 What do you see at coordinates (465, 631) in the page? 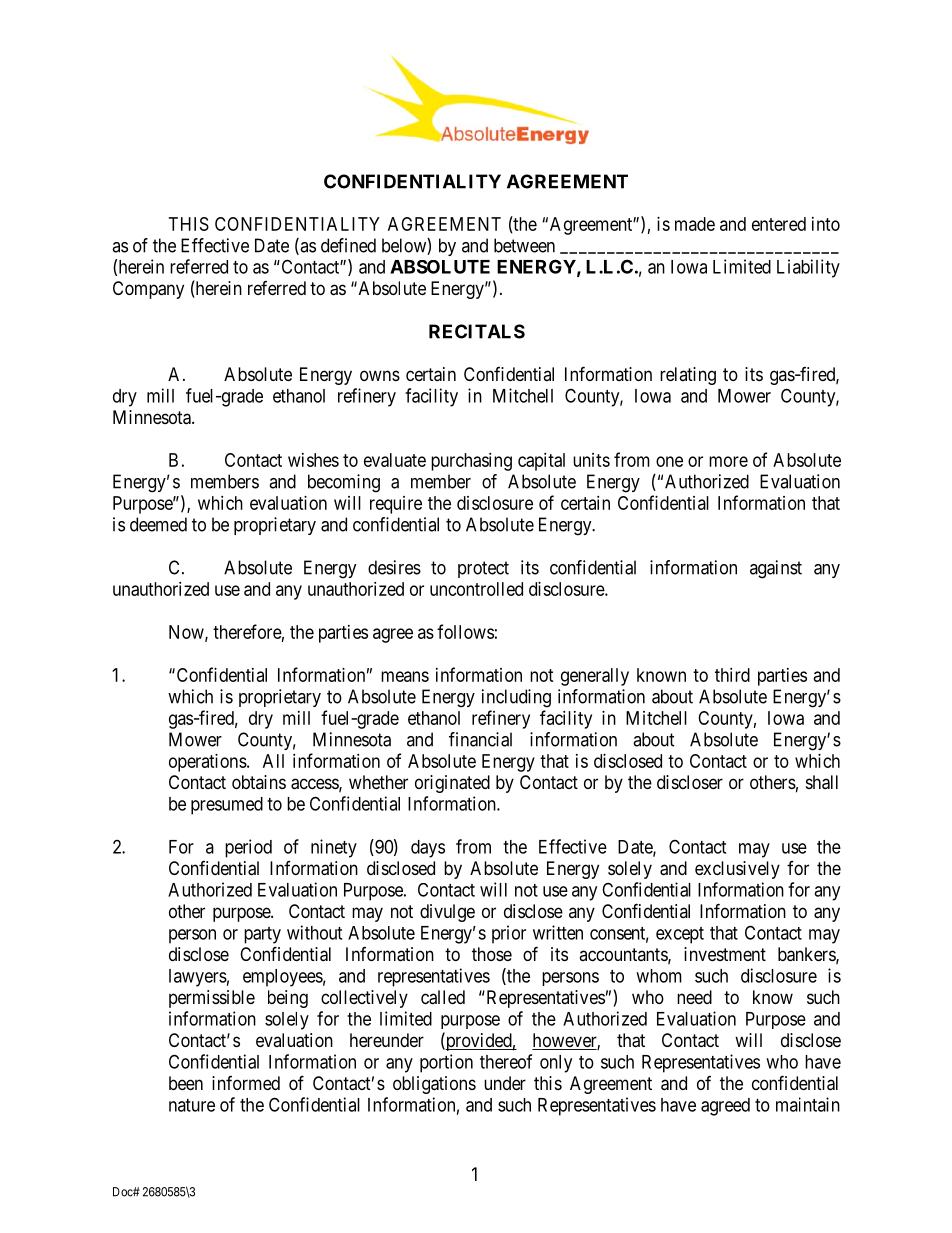
I see `follows` at bounding box center [465, 631].
